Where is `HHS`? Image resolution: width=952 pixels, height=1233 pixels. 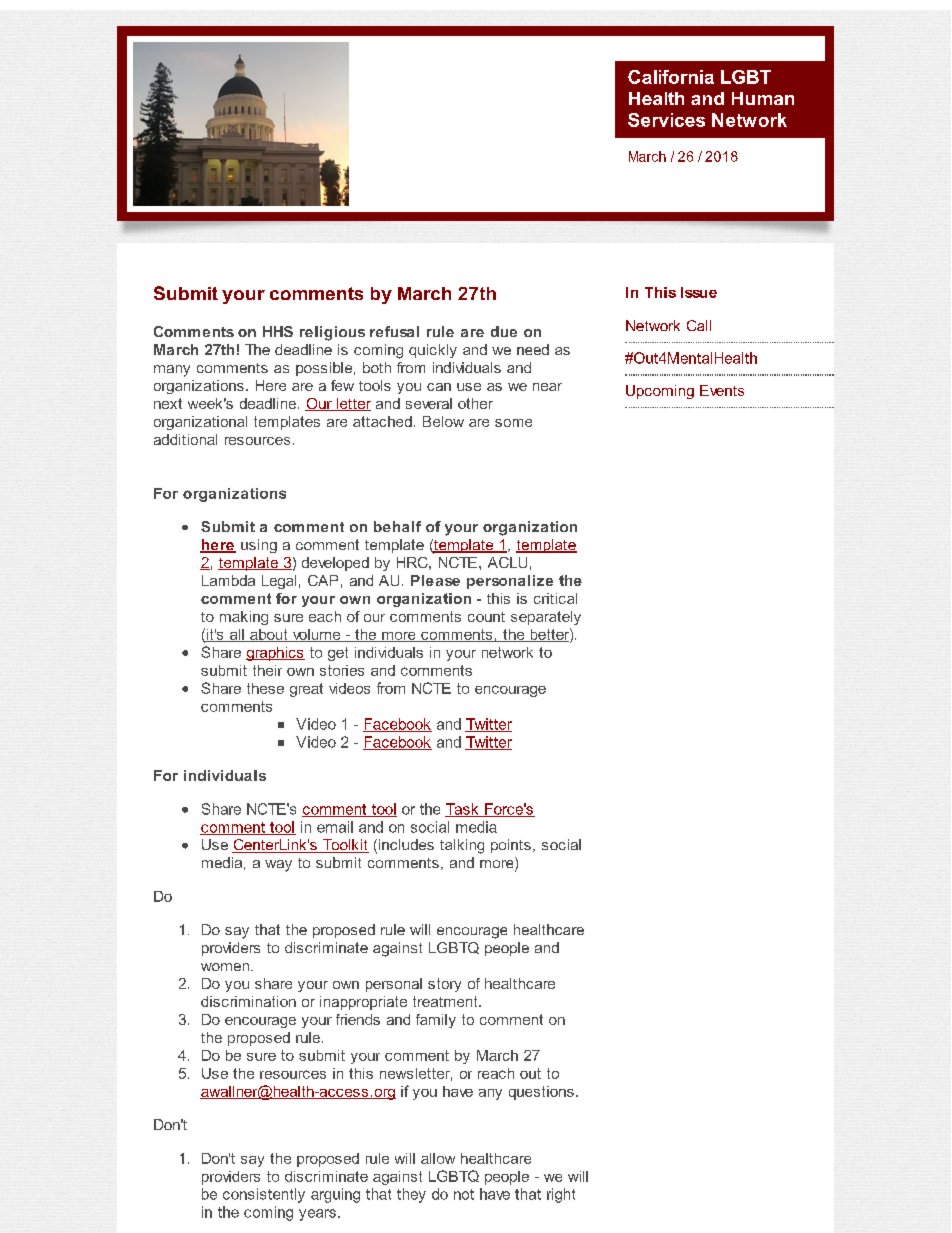 HHS is located at coordinates (278, 331).
